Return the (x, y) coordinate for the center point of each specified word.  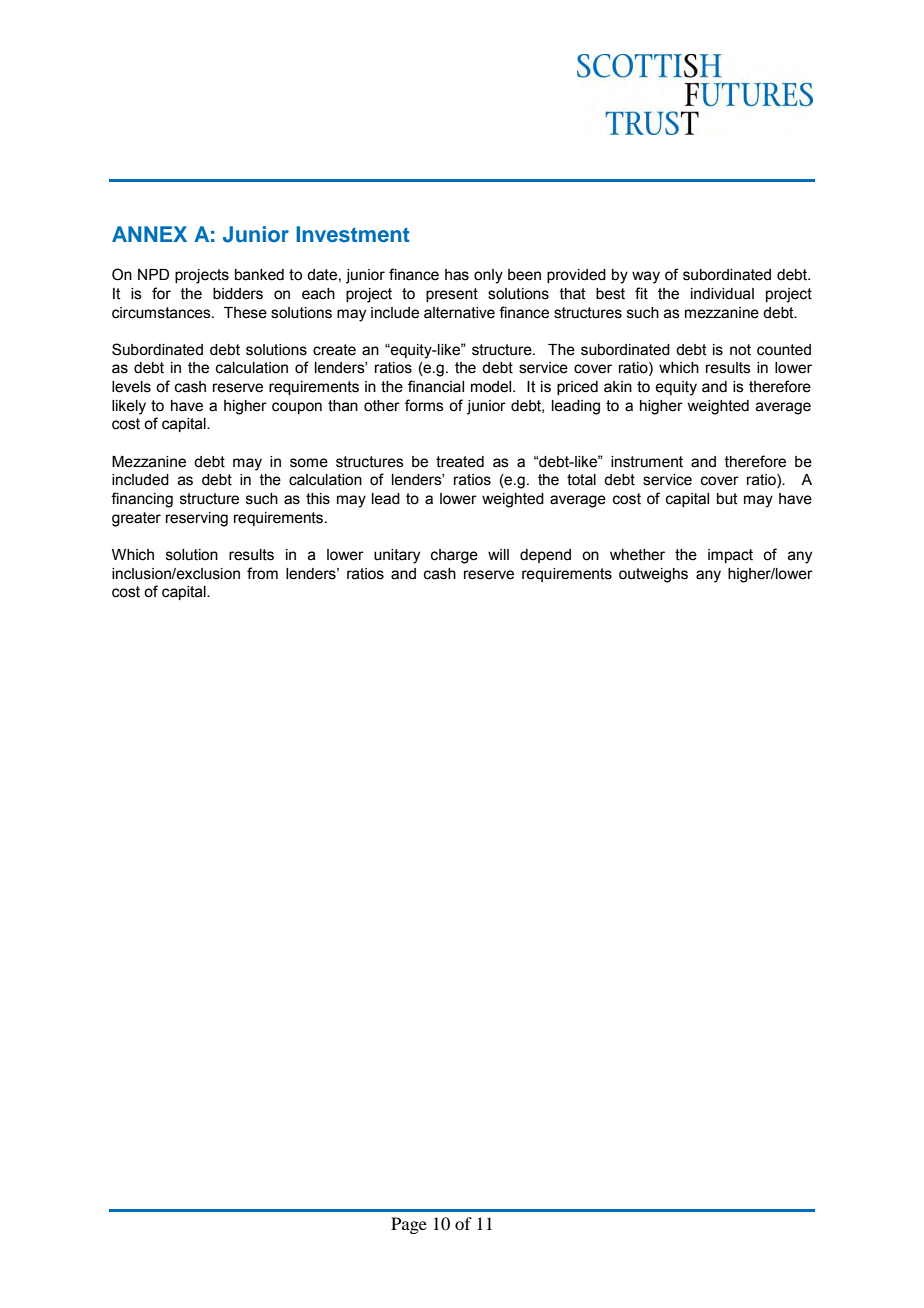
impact (730, 556)
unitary (397, 556)
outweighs (653, 575)
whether (637, 555)
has (457, 275)
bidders (238, 294)
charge (454, 556)
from (262, 573)
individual (722, 294)
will (498, 554)
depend (545, 556)
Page (409, 1225)
